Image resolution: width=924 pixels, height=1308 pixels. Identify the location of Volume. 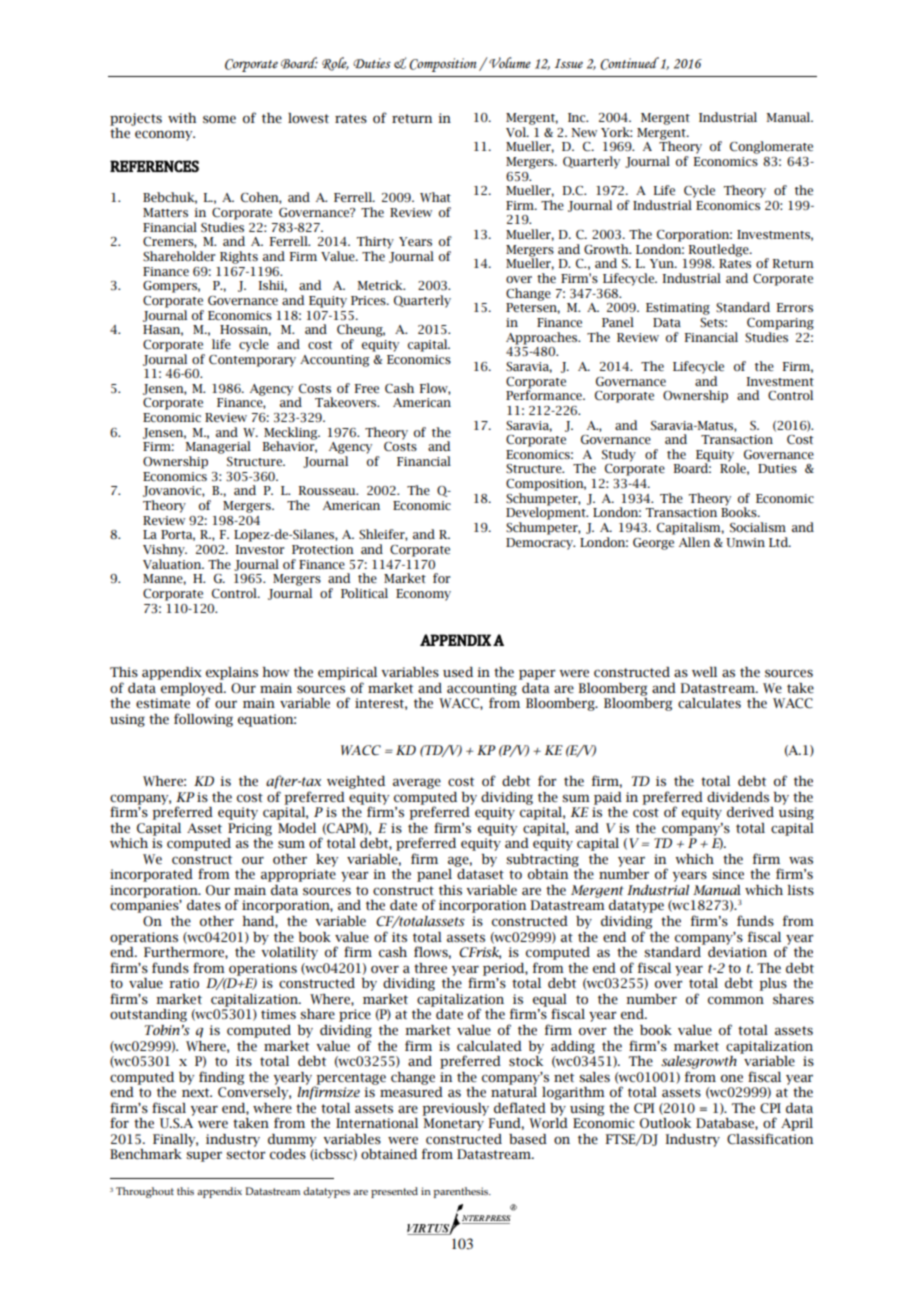
(509, 62).
